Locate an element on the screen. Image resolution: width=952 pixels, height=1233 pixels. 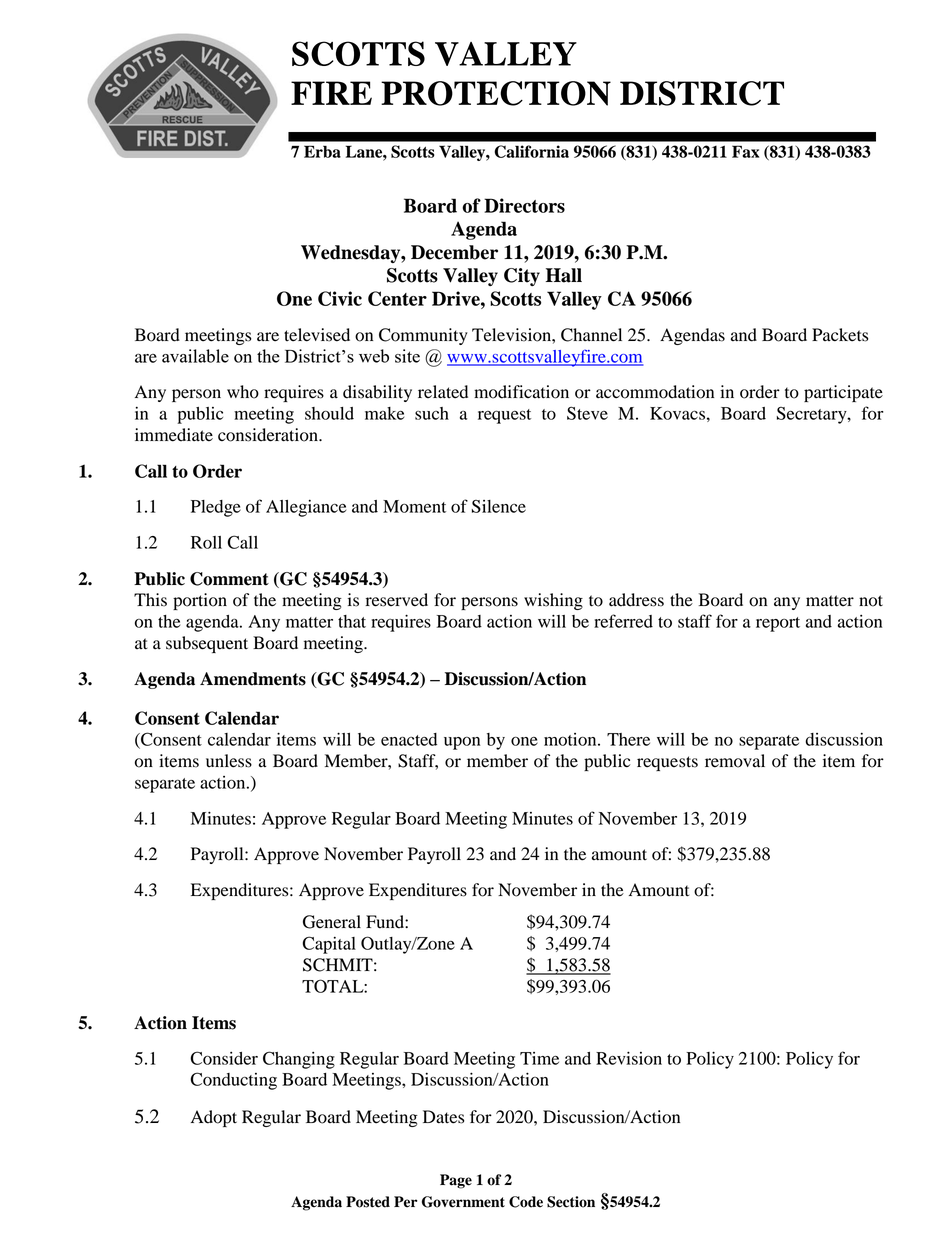
Adopt is located at coordinates (214, 1118).
